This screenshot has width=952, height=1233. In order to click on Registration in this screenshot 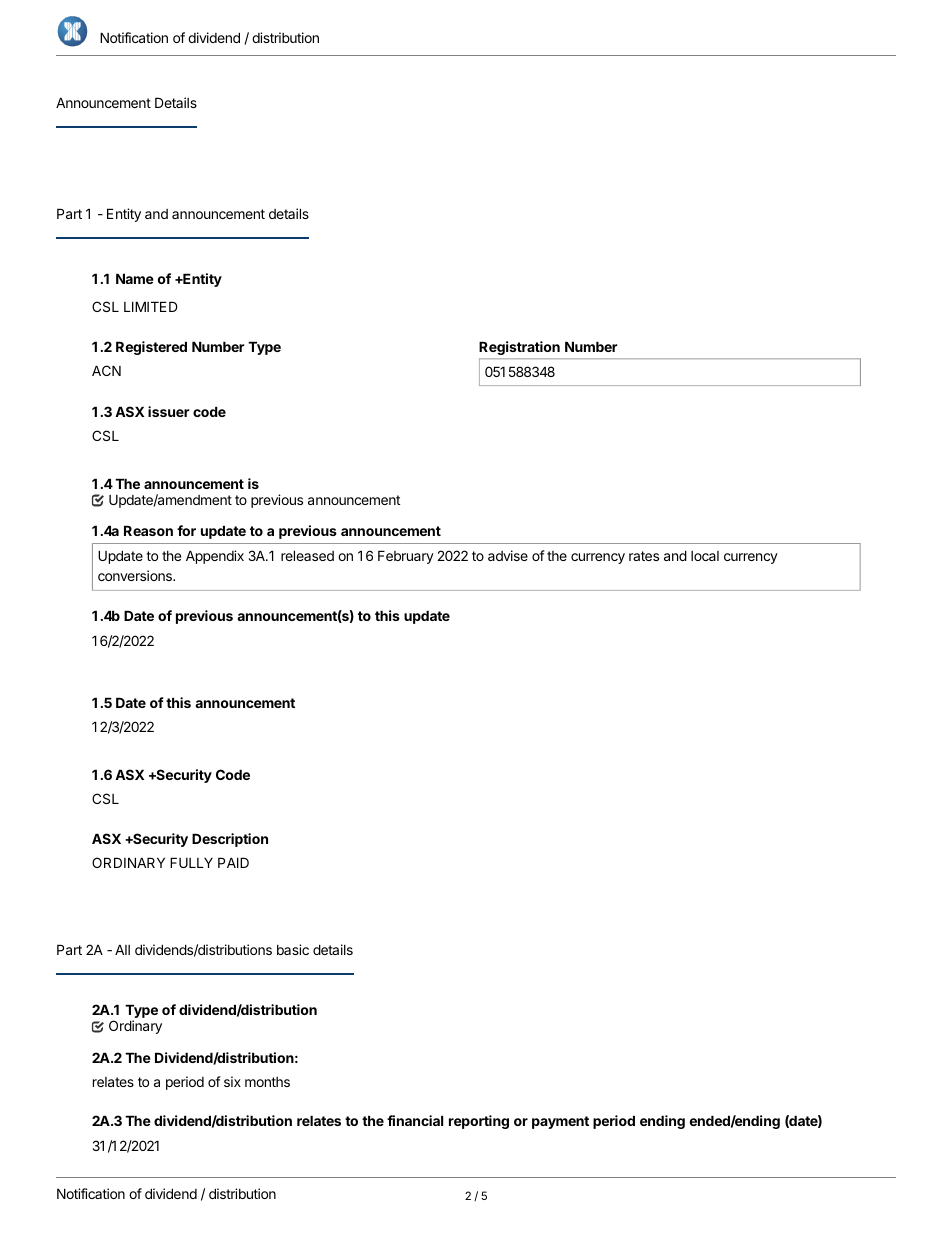, I will do `click(519, 348)`.
